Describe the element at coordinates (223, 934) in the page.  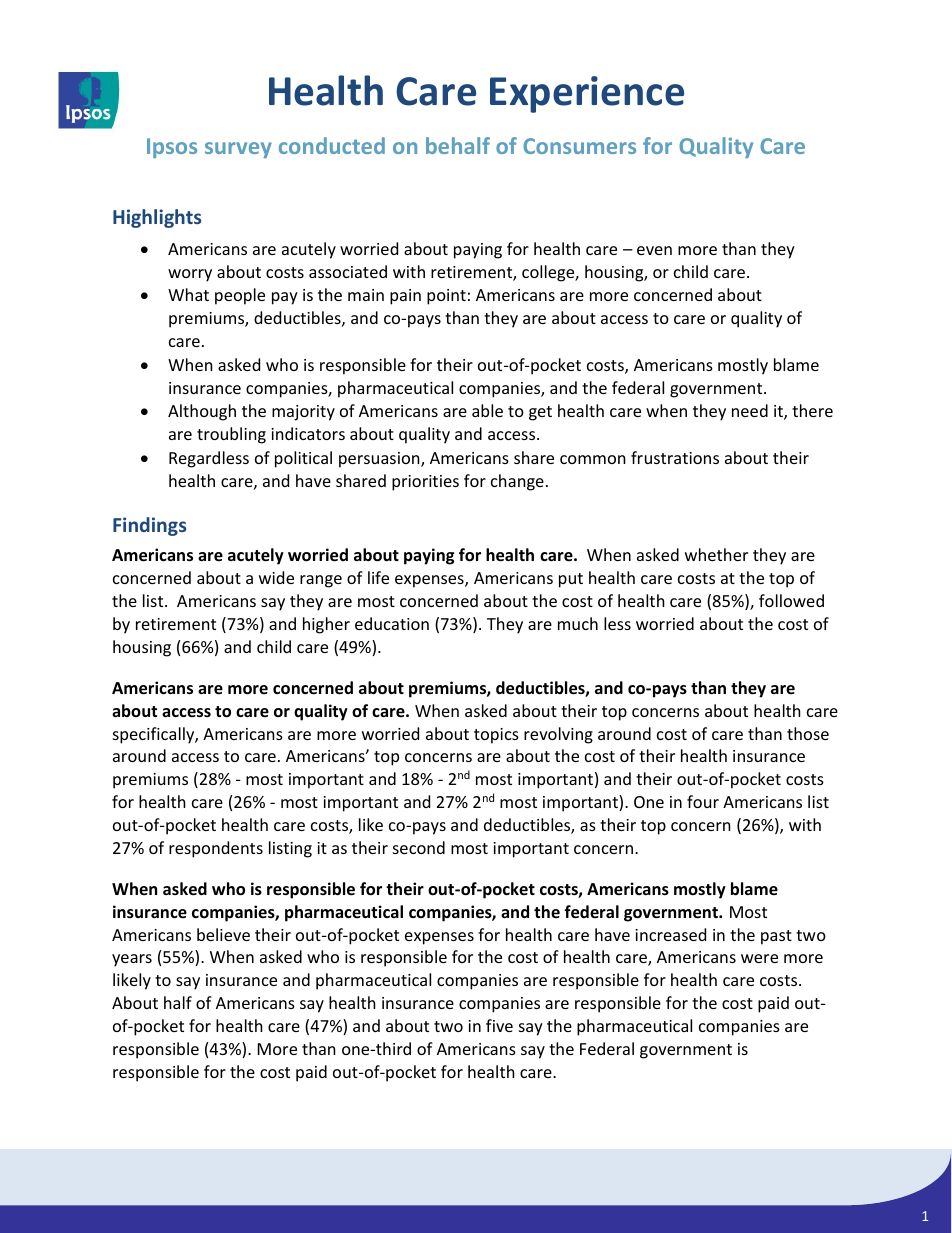
I see `believe` at that location.
